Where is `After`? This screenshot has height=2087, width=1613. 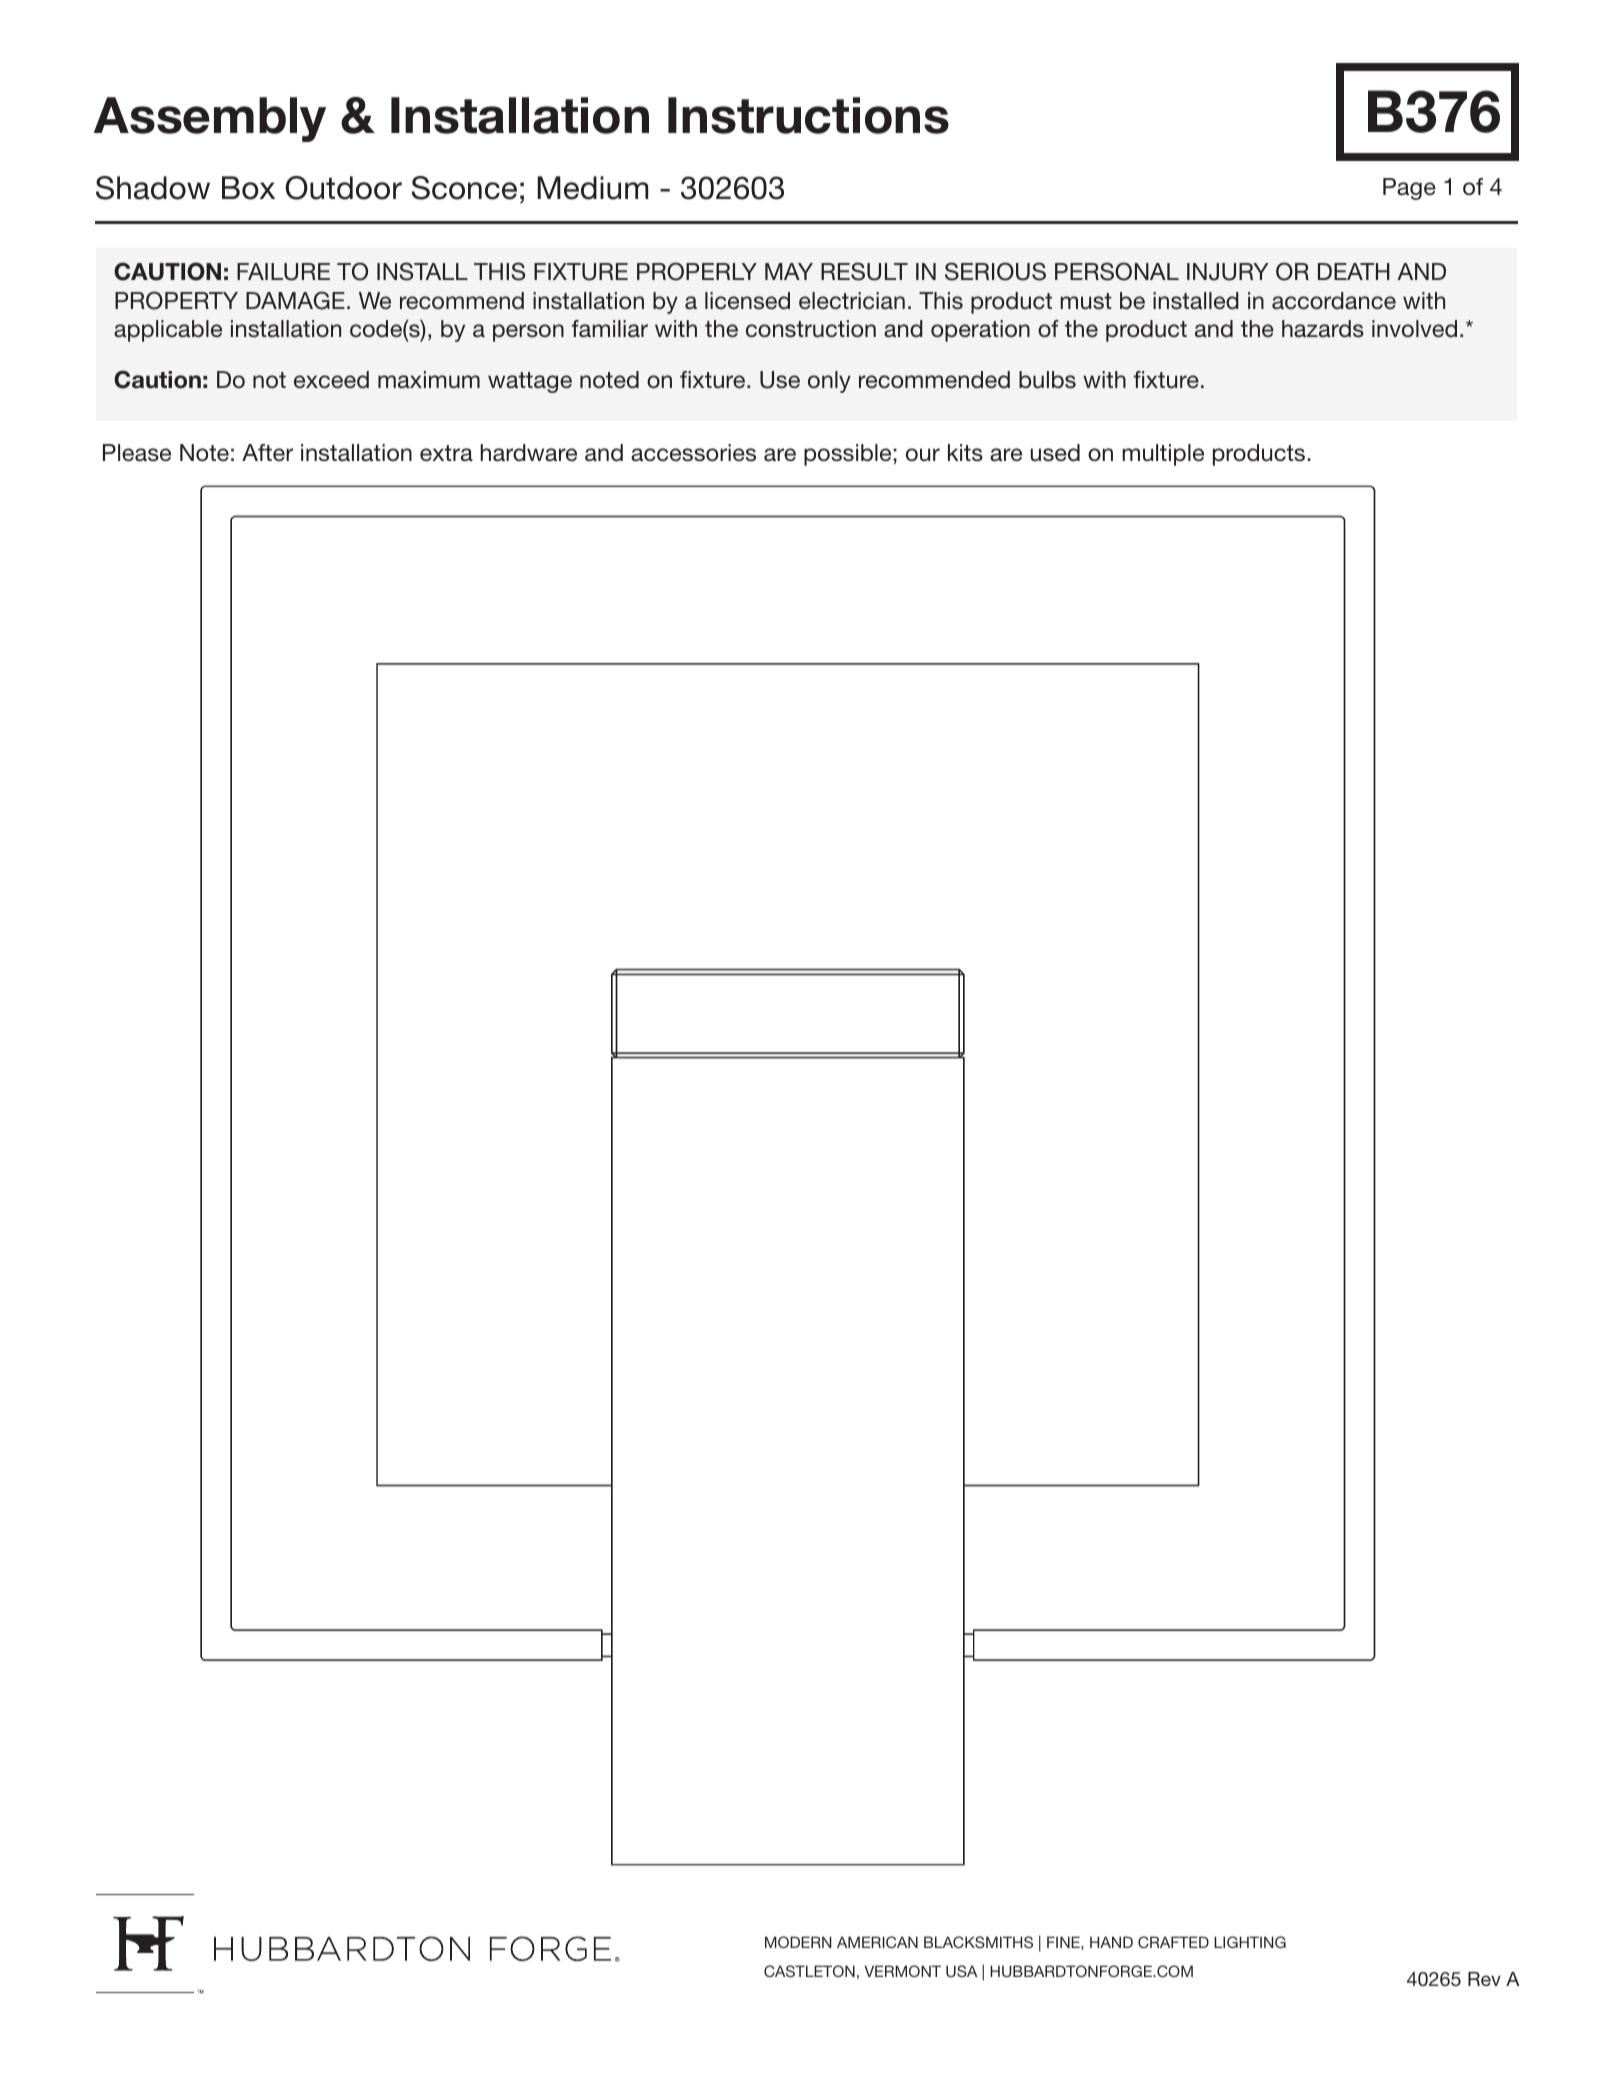 After is located at coordinates (267, 453).
